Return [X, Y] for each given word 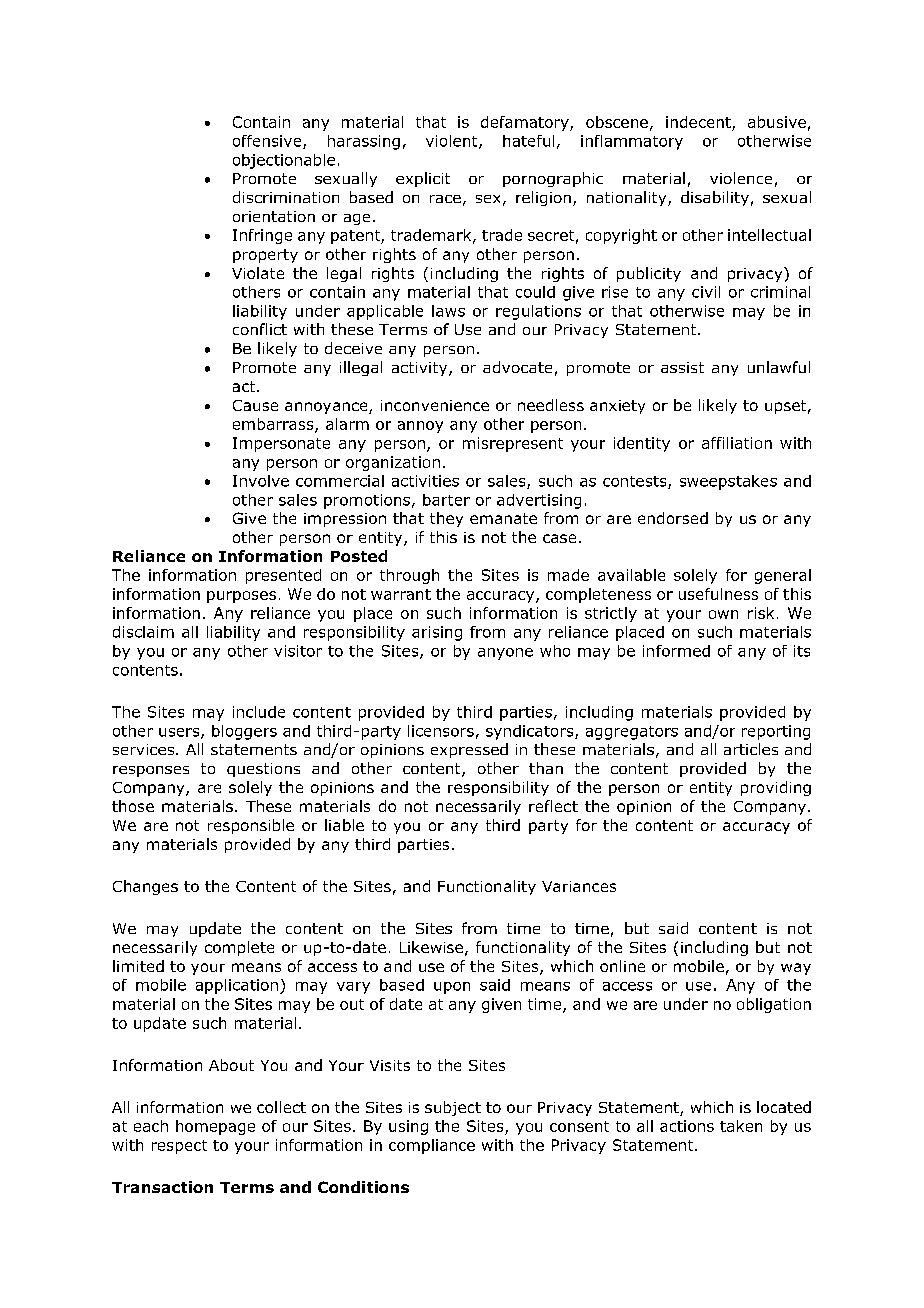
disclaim [143, 632]
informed [676, 651]
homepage [215, 1127]
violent [453, 142]
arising [437, 633]
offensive [268, 142]
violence [741, 178]
